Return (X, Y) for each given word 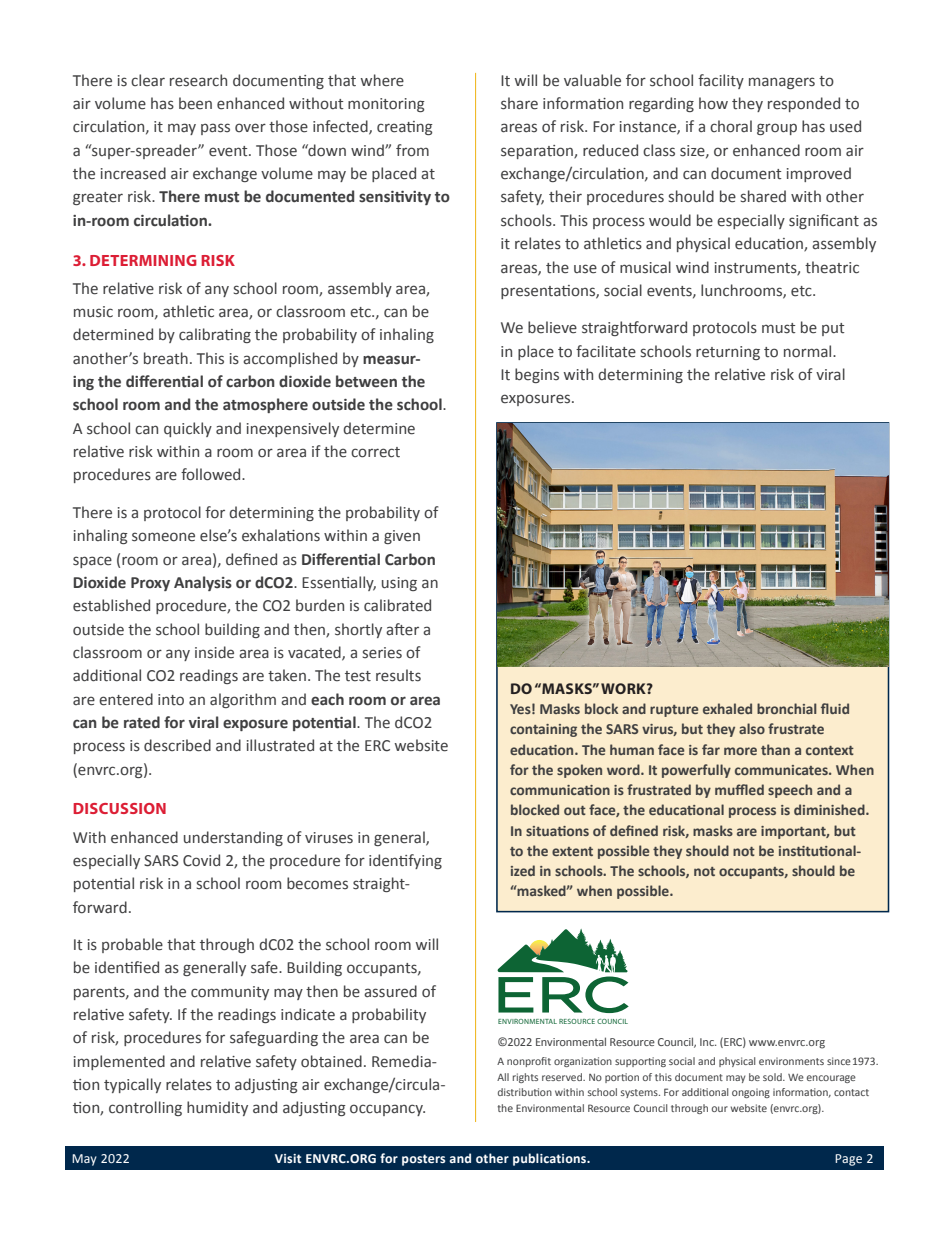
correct (375, 452)
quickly (188, 429)
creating (405, 128)
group (777, 129)
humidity (217, 1108)
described (177, 745)
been (195, 103)
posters (423, 1160)
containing (543, 730)
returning (728, 353)
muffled (739, 789)
